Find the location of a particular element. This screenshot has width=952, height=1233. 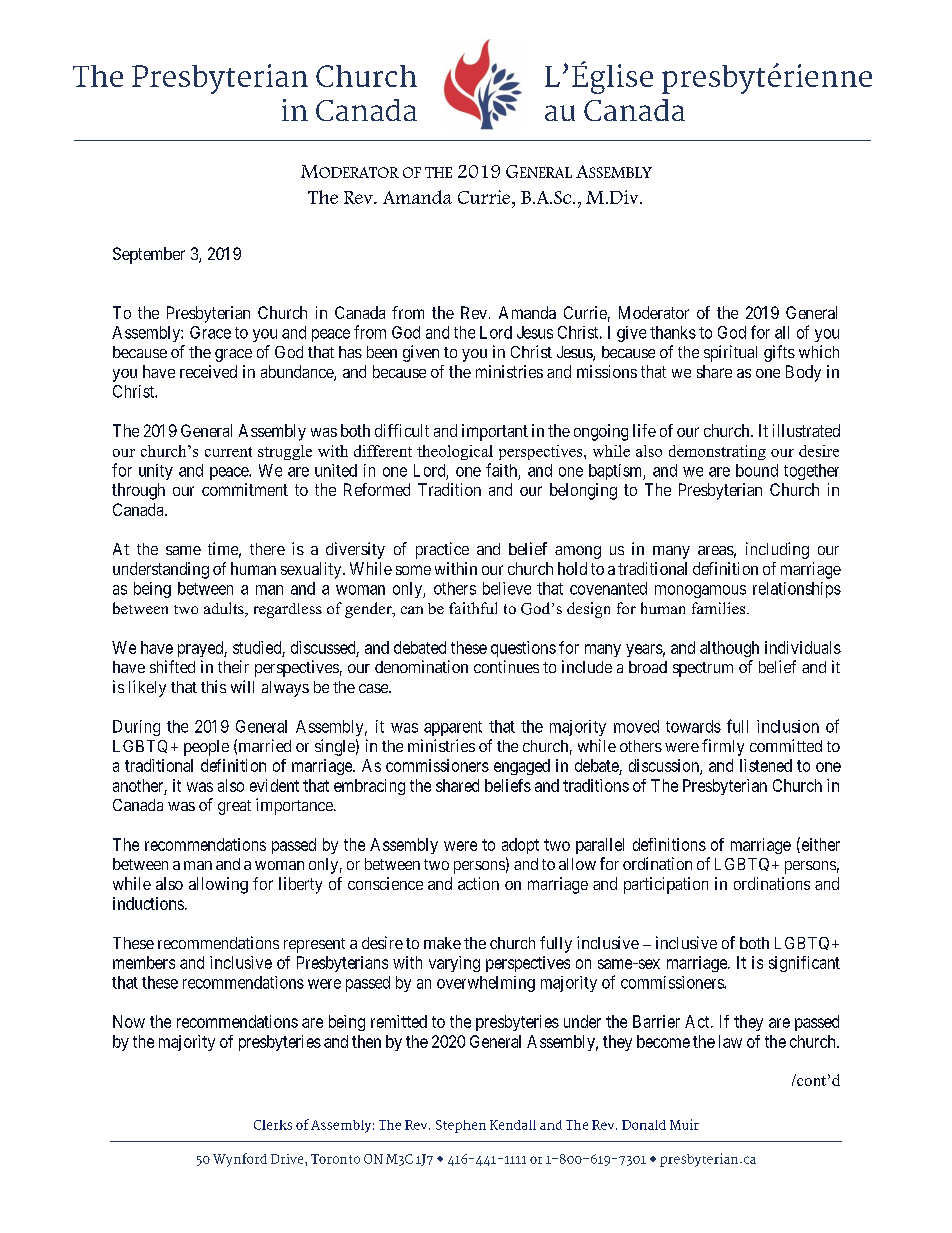

Stephen is located at coordinates (461, 1126).
